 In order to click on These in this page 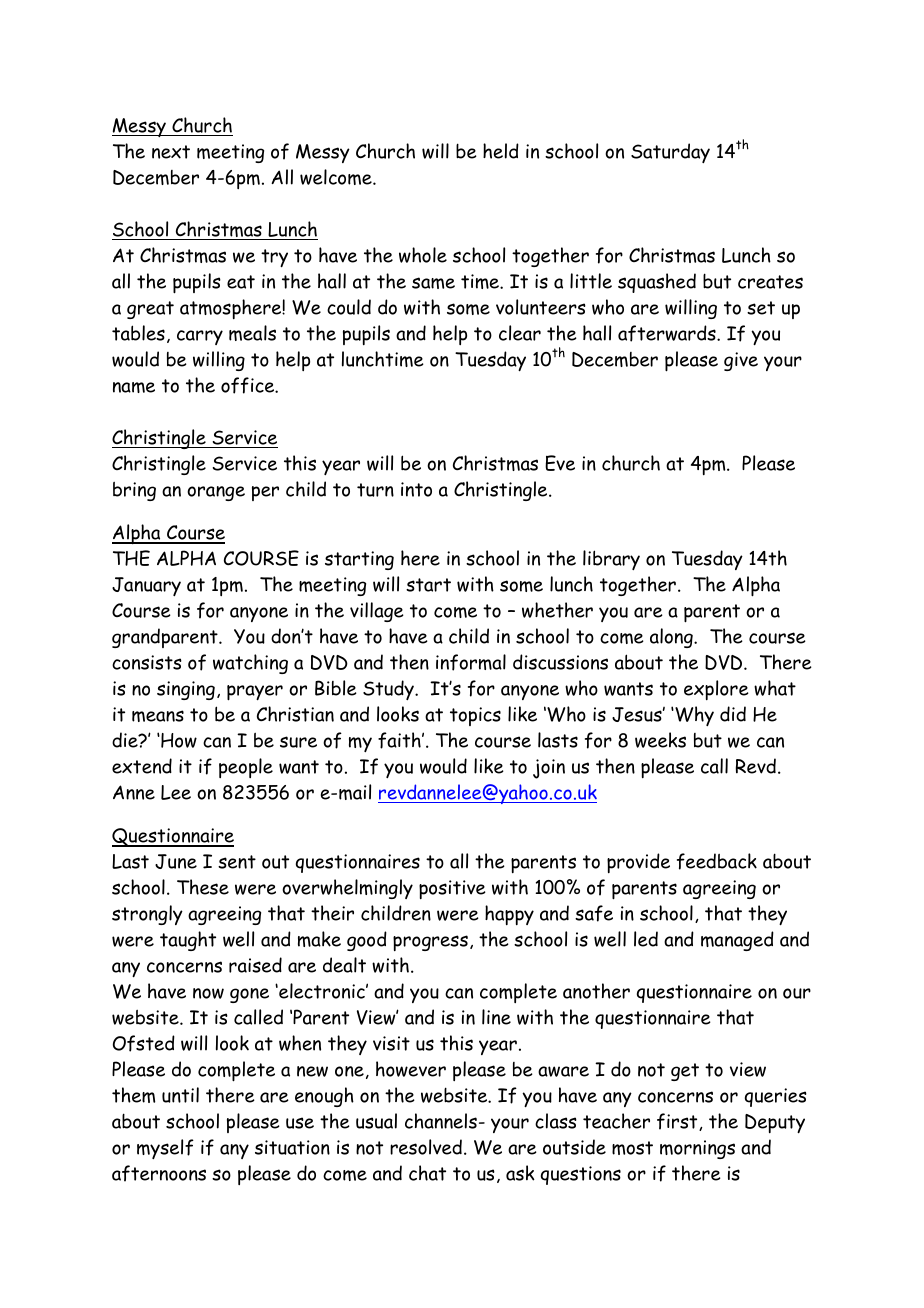, I will do `click(203, 887)`.
